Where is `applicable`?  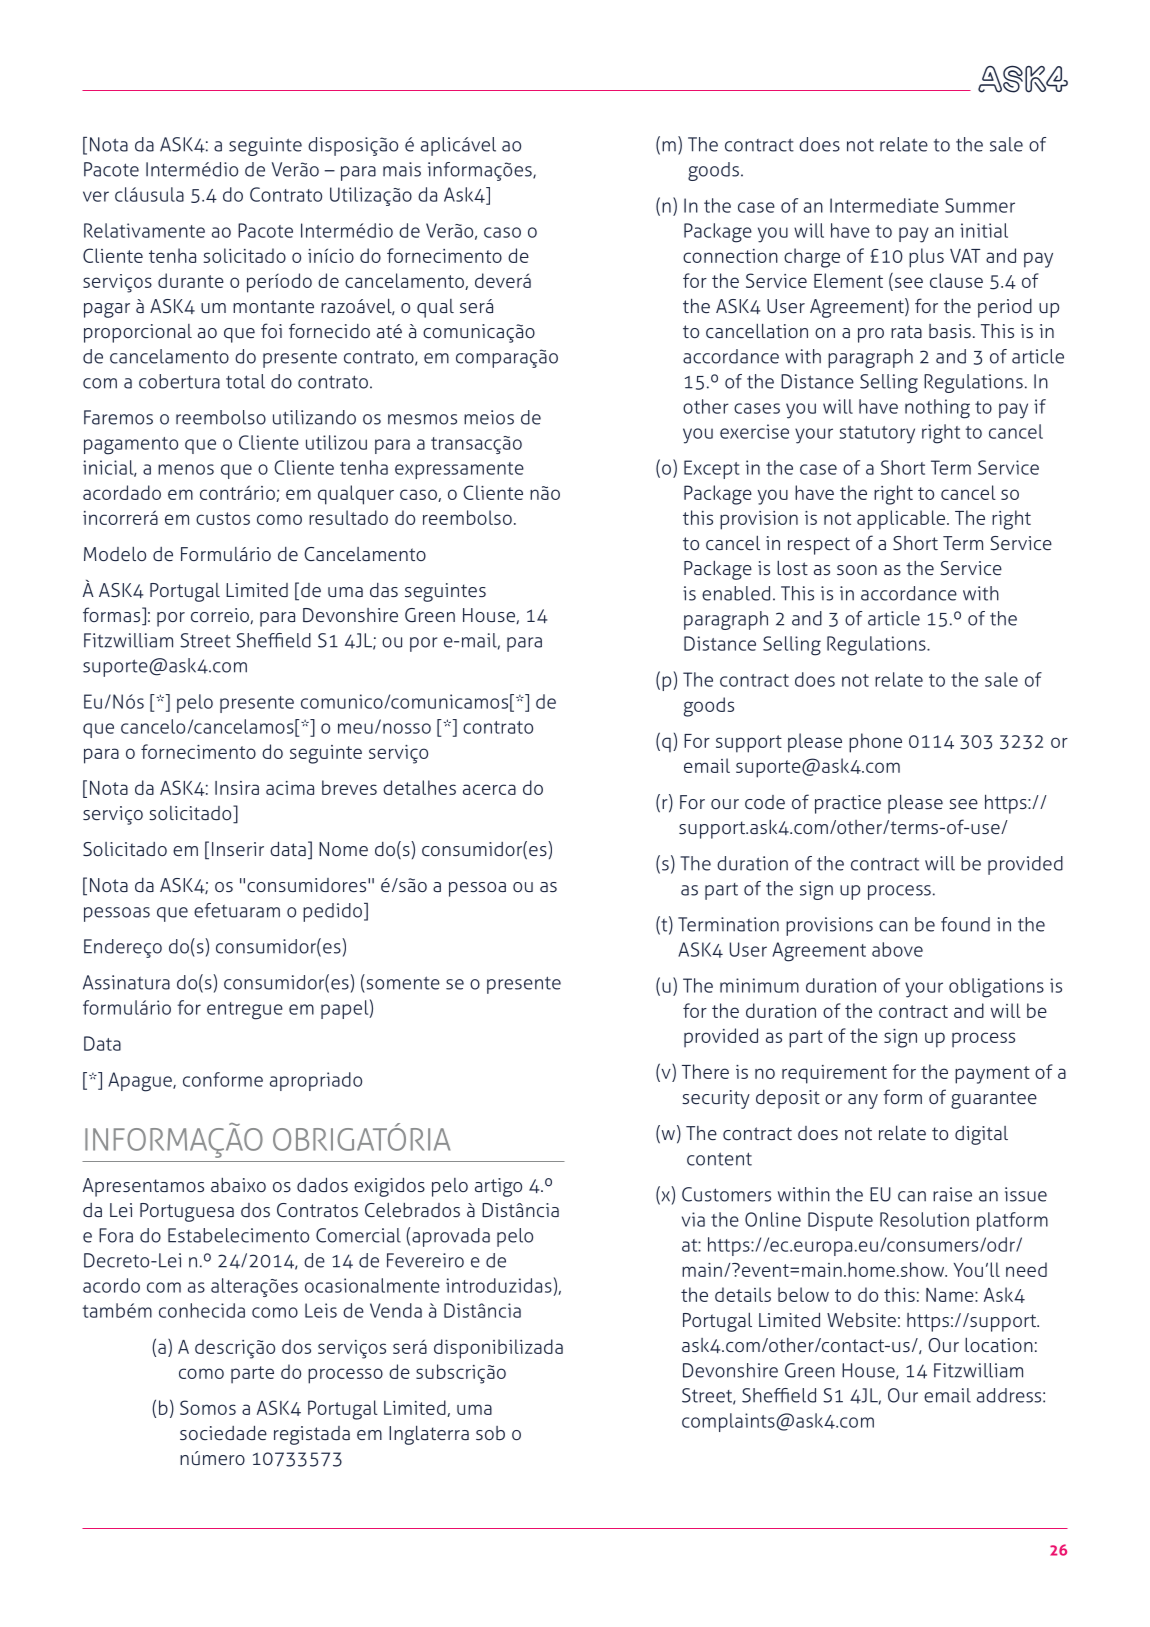 applicable is located at coordinates (902, 520).
